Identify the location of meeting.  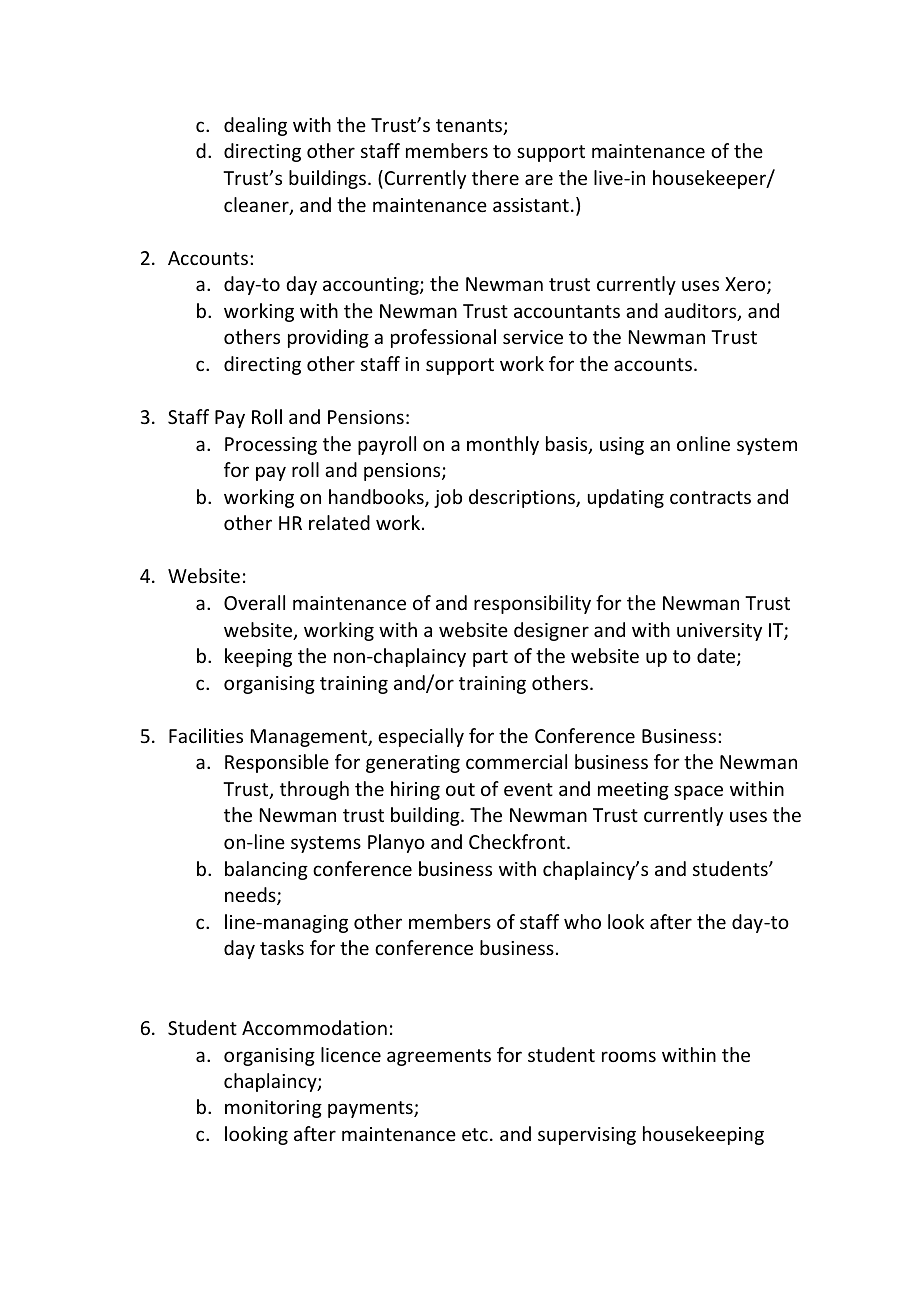
(633, 791).
